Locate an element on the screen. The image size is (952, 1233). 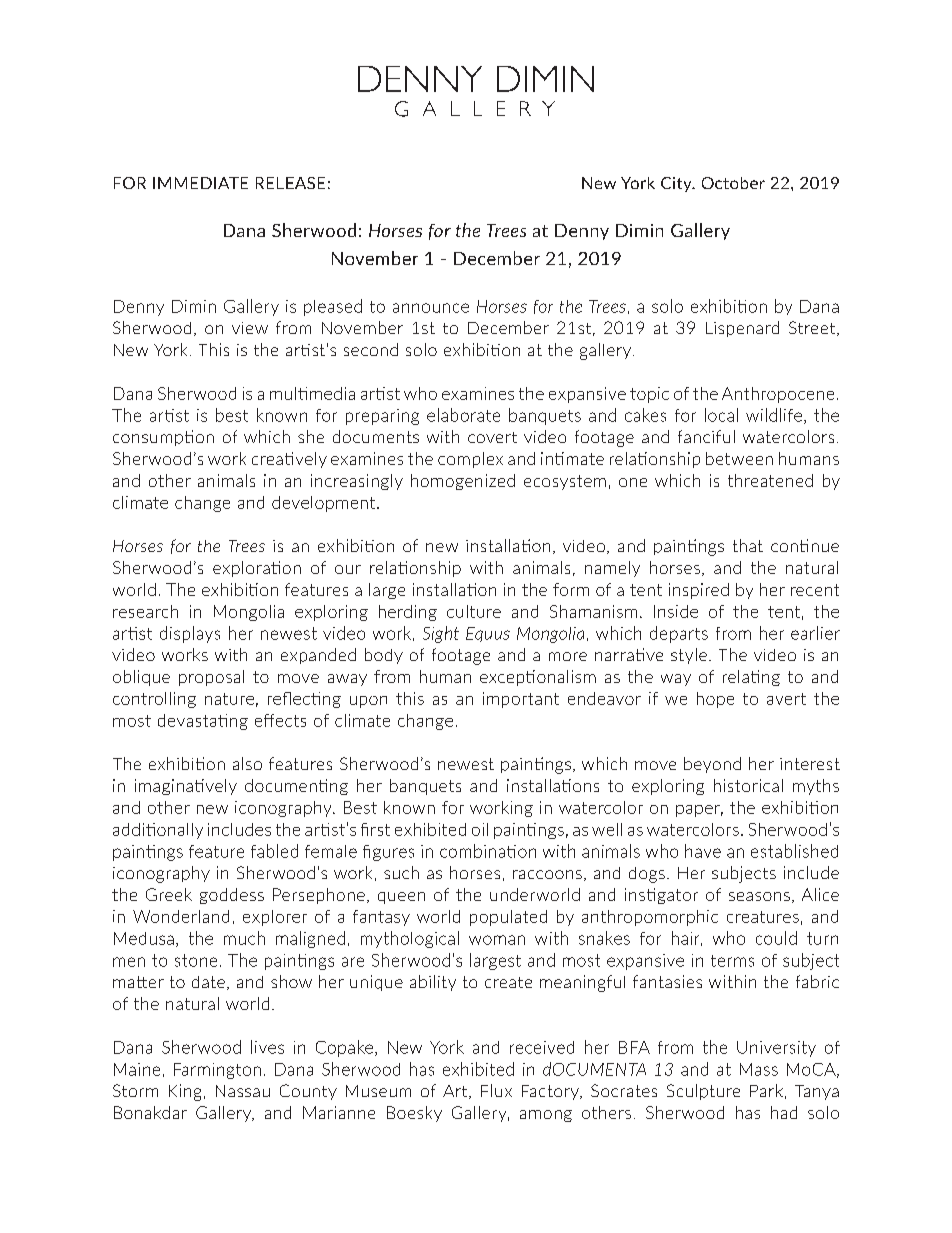
populated is located at coordinates (508, 918).
